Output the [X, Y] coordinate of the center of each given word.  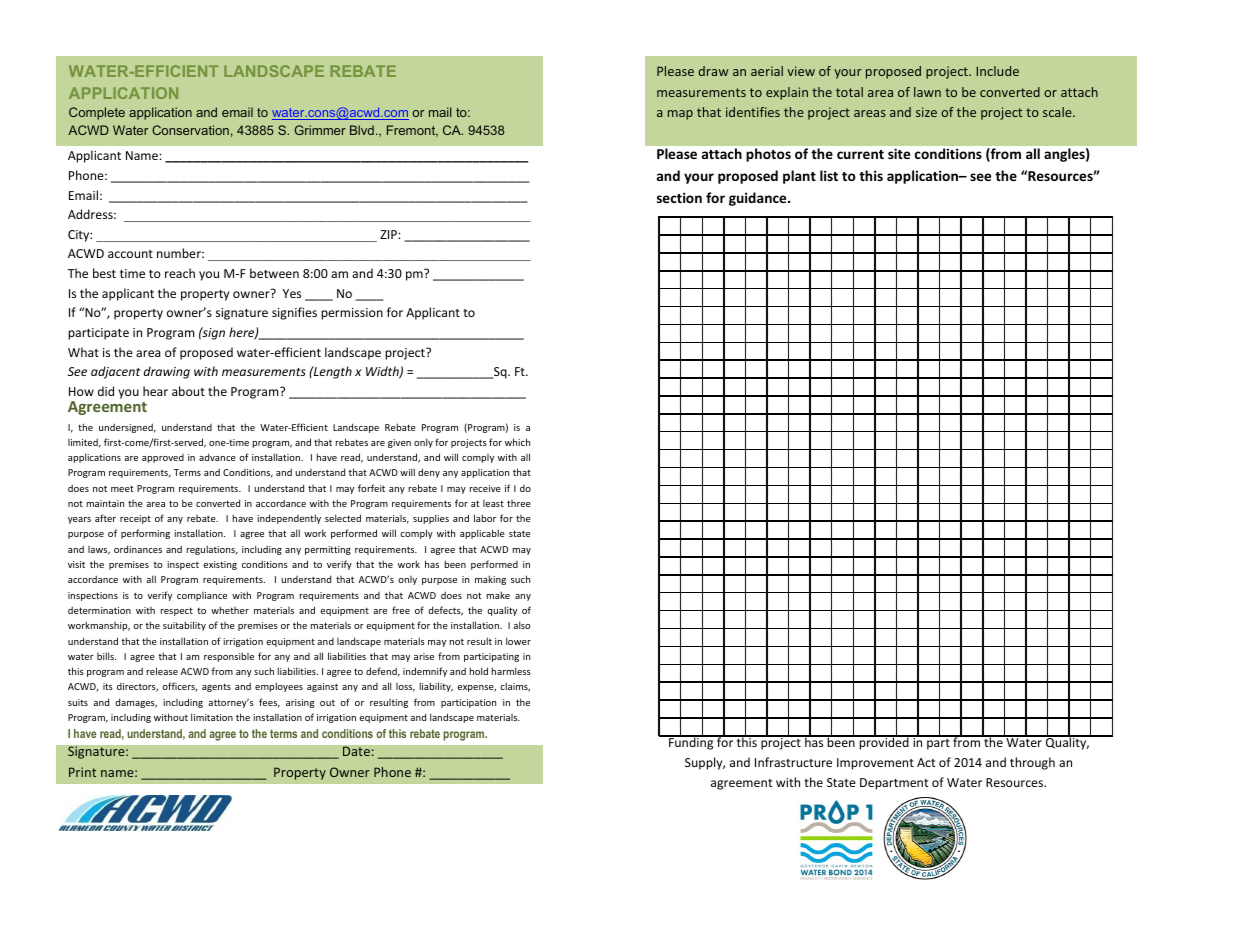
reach [180, 273]
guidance [759, 199]
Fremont [412, 131]
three [519, 503]
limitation [212, 717]
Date [357, 751]
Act [926, 762]
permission [352, 314]
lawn [927, 92]
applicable [482, 534]
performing [145, 534]
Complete [97, 113]
